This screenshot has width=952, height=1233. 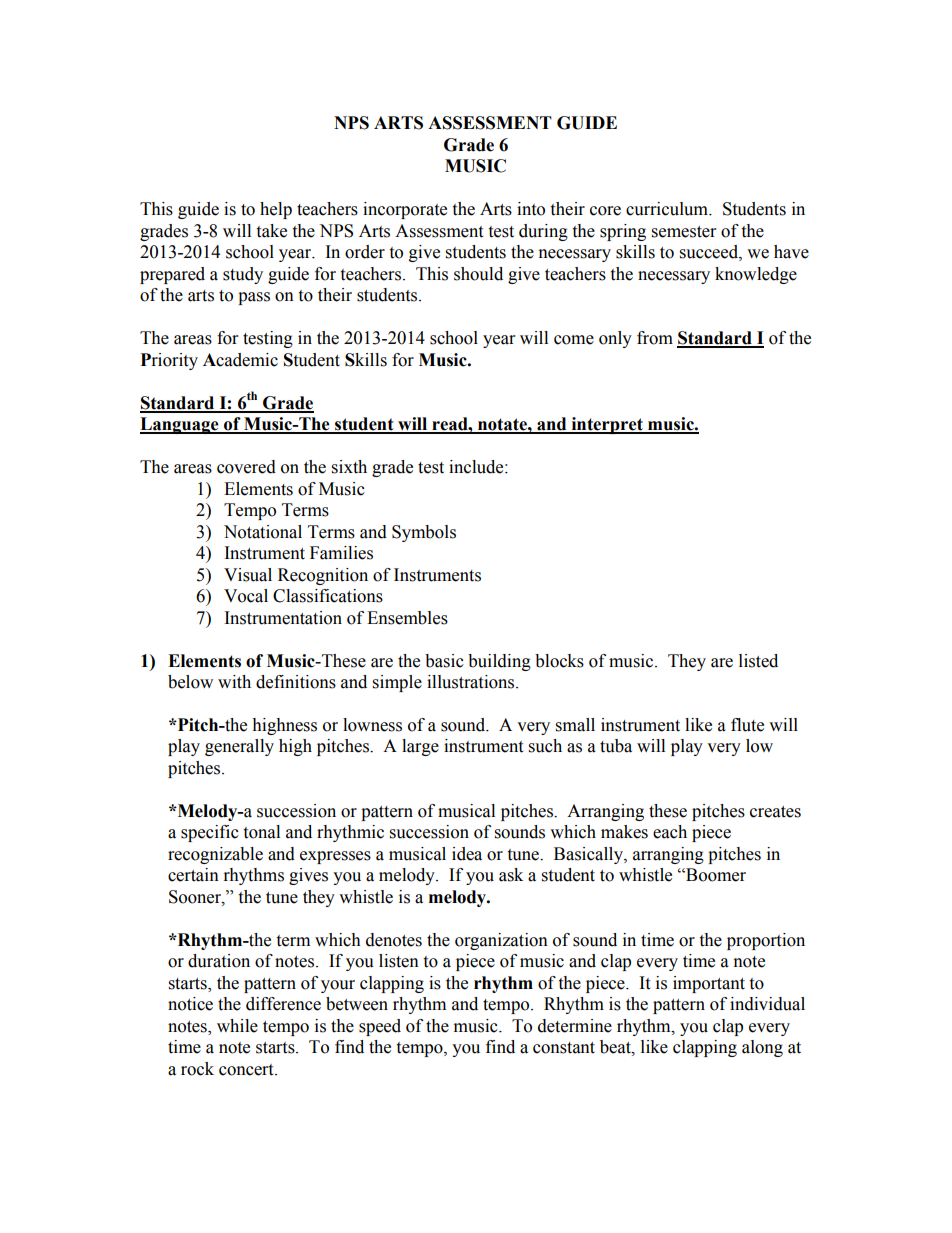 What do you see at coordinates (234, 682) in the screenshot?
I see `with` at bounding box center [234, 682].
